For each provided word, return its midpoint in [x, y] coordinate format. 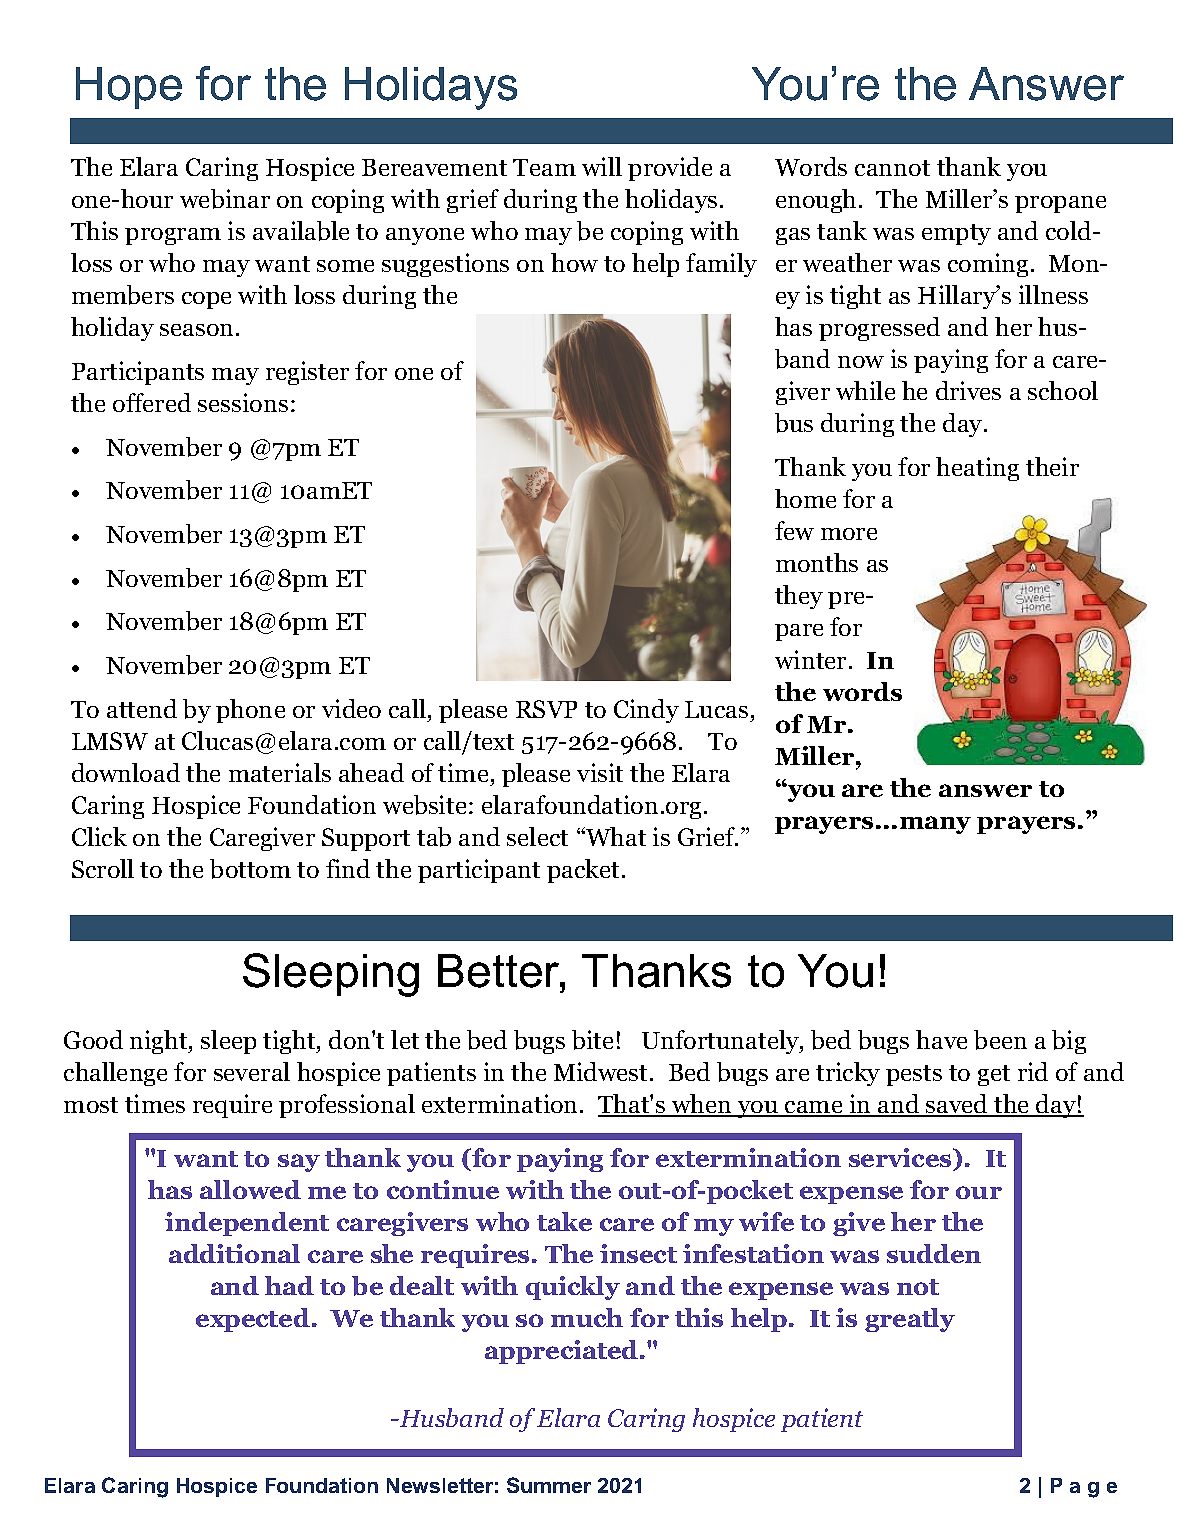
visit [600, 772]
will [602, 166]
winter [810, 659]
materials [280, 772]
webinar [225, 199]
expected [253, 1320]
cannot [892, 168]
